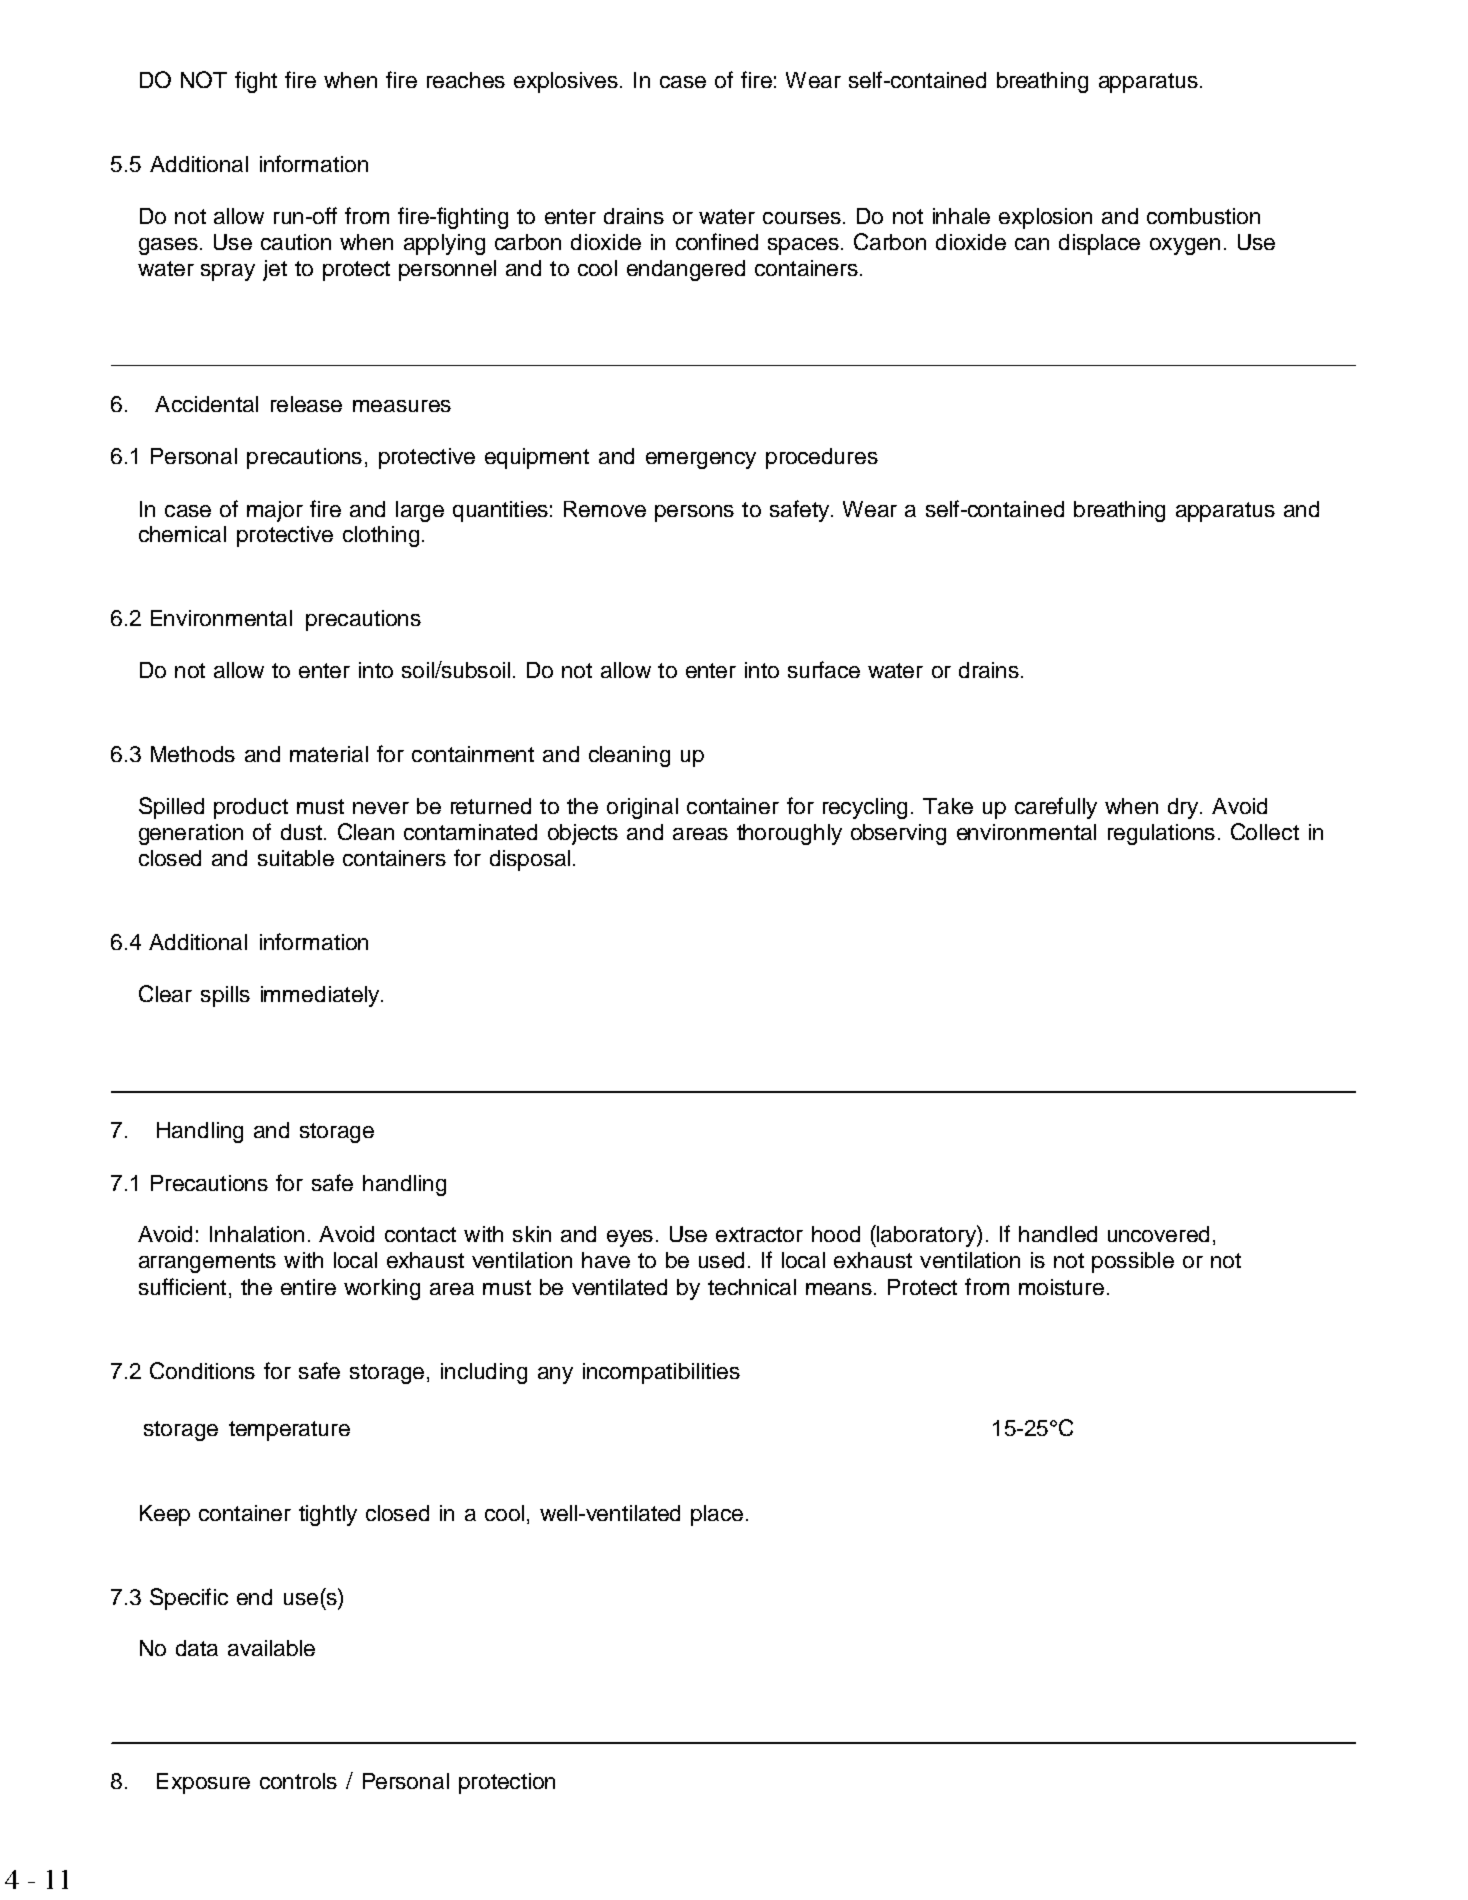 The image size is (1468, 1900). I want to click on Inhalation, so click(257, 1234).
